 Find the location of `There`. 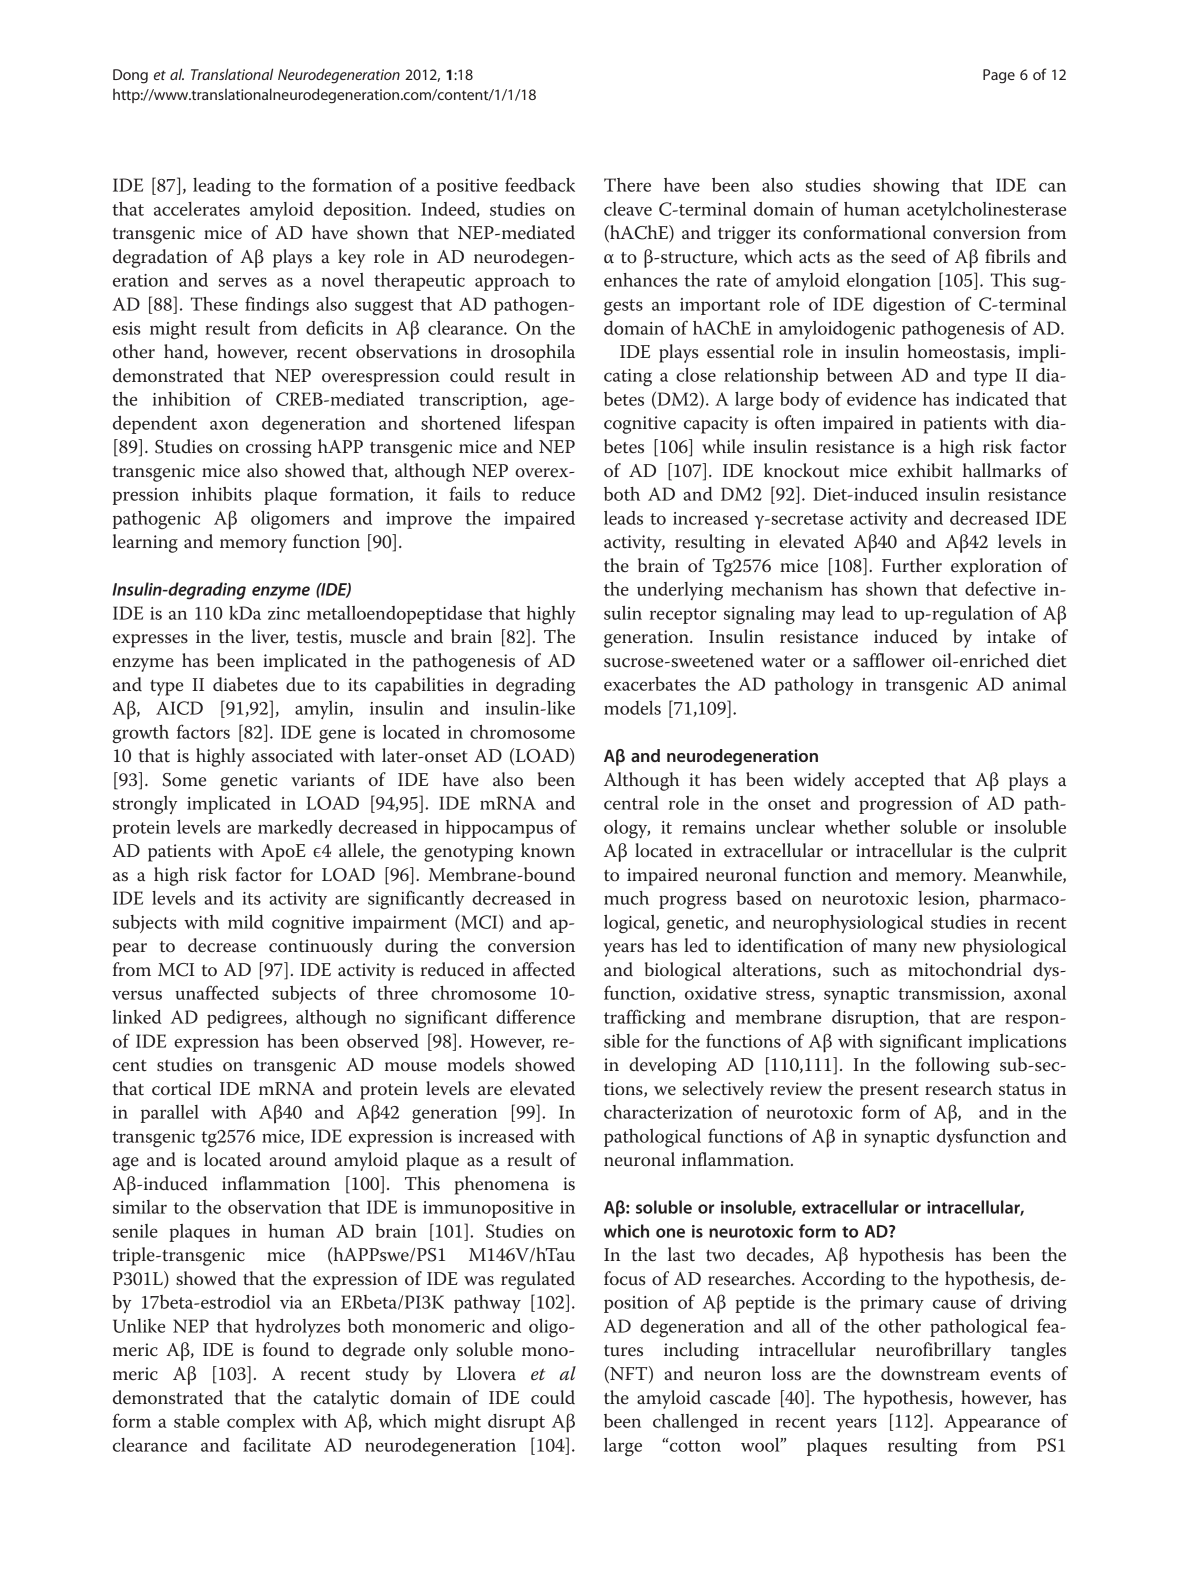

There is located at coordinates (627, 185).
